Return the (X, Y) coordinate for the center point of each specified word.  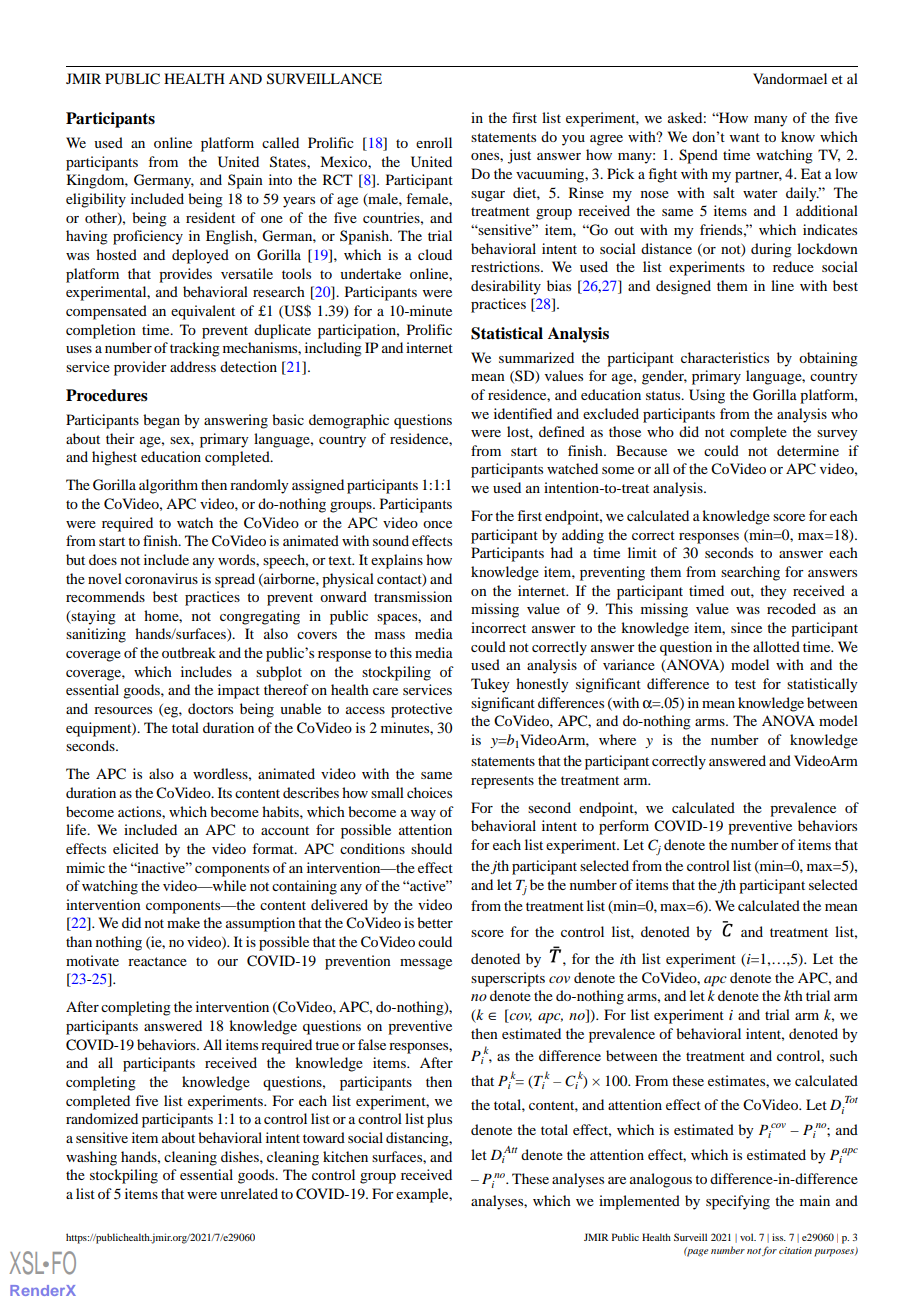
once (437, 524)
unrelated (249, 1193)
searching (750, 573)
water (760, 193)
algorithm (168, 486)
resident (210, 217)
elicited (136, 848)
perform (624, 827)
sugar (488, 196)
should (431, 848)
